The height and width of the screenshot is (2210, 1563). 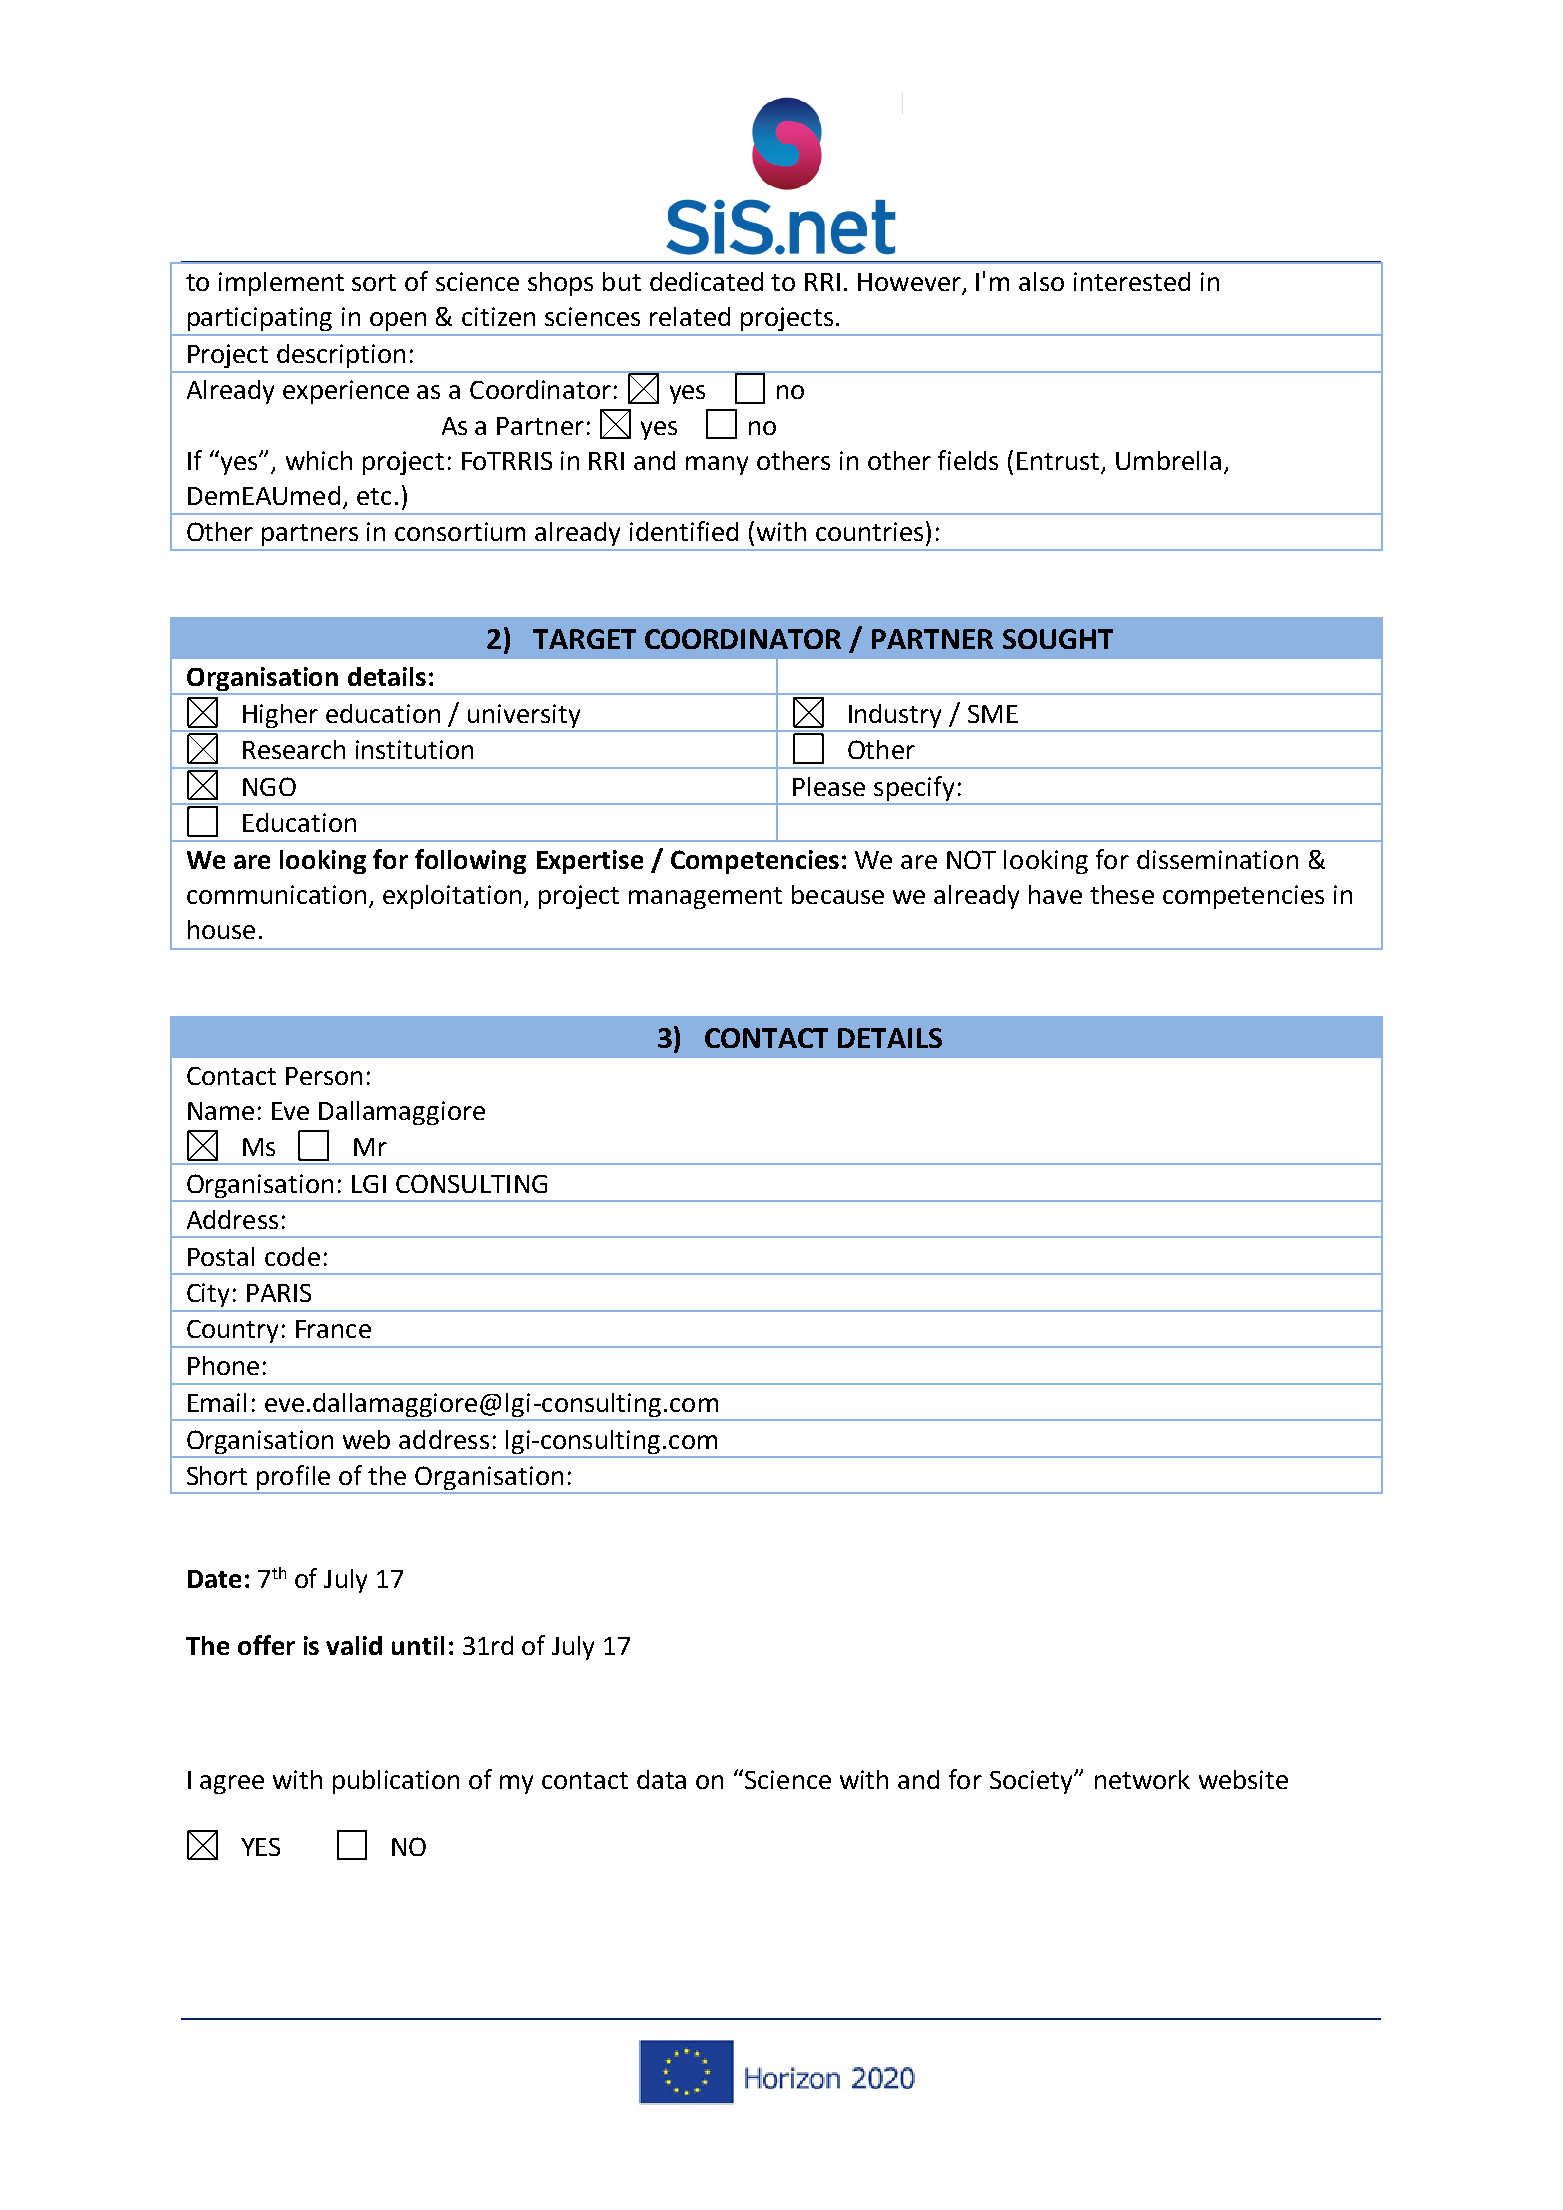 What do you see at coordinates (1132, 281) in the screenshot?
I see `interested` at bounding box center [1132, 281].
